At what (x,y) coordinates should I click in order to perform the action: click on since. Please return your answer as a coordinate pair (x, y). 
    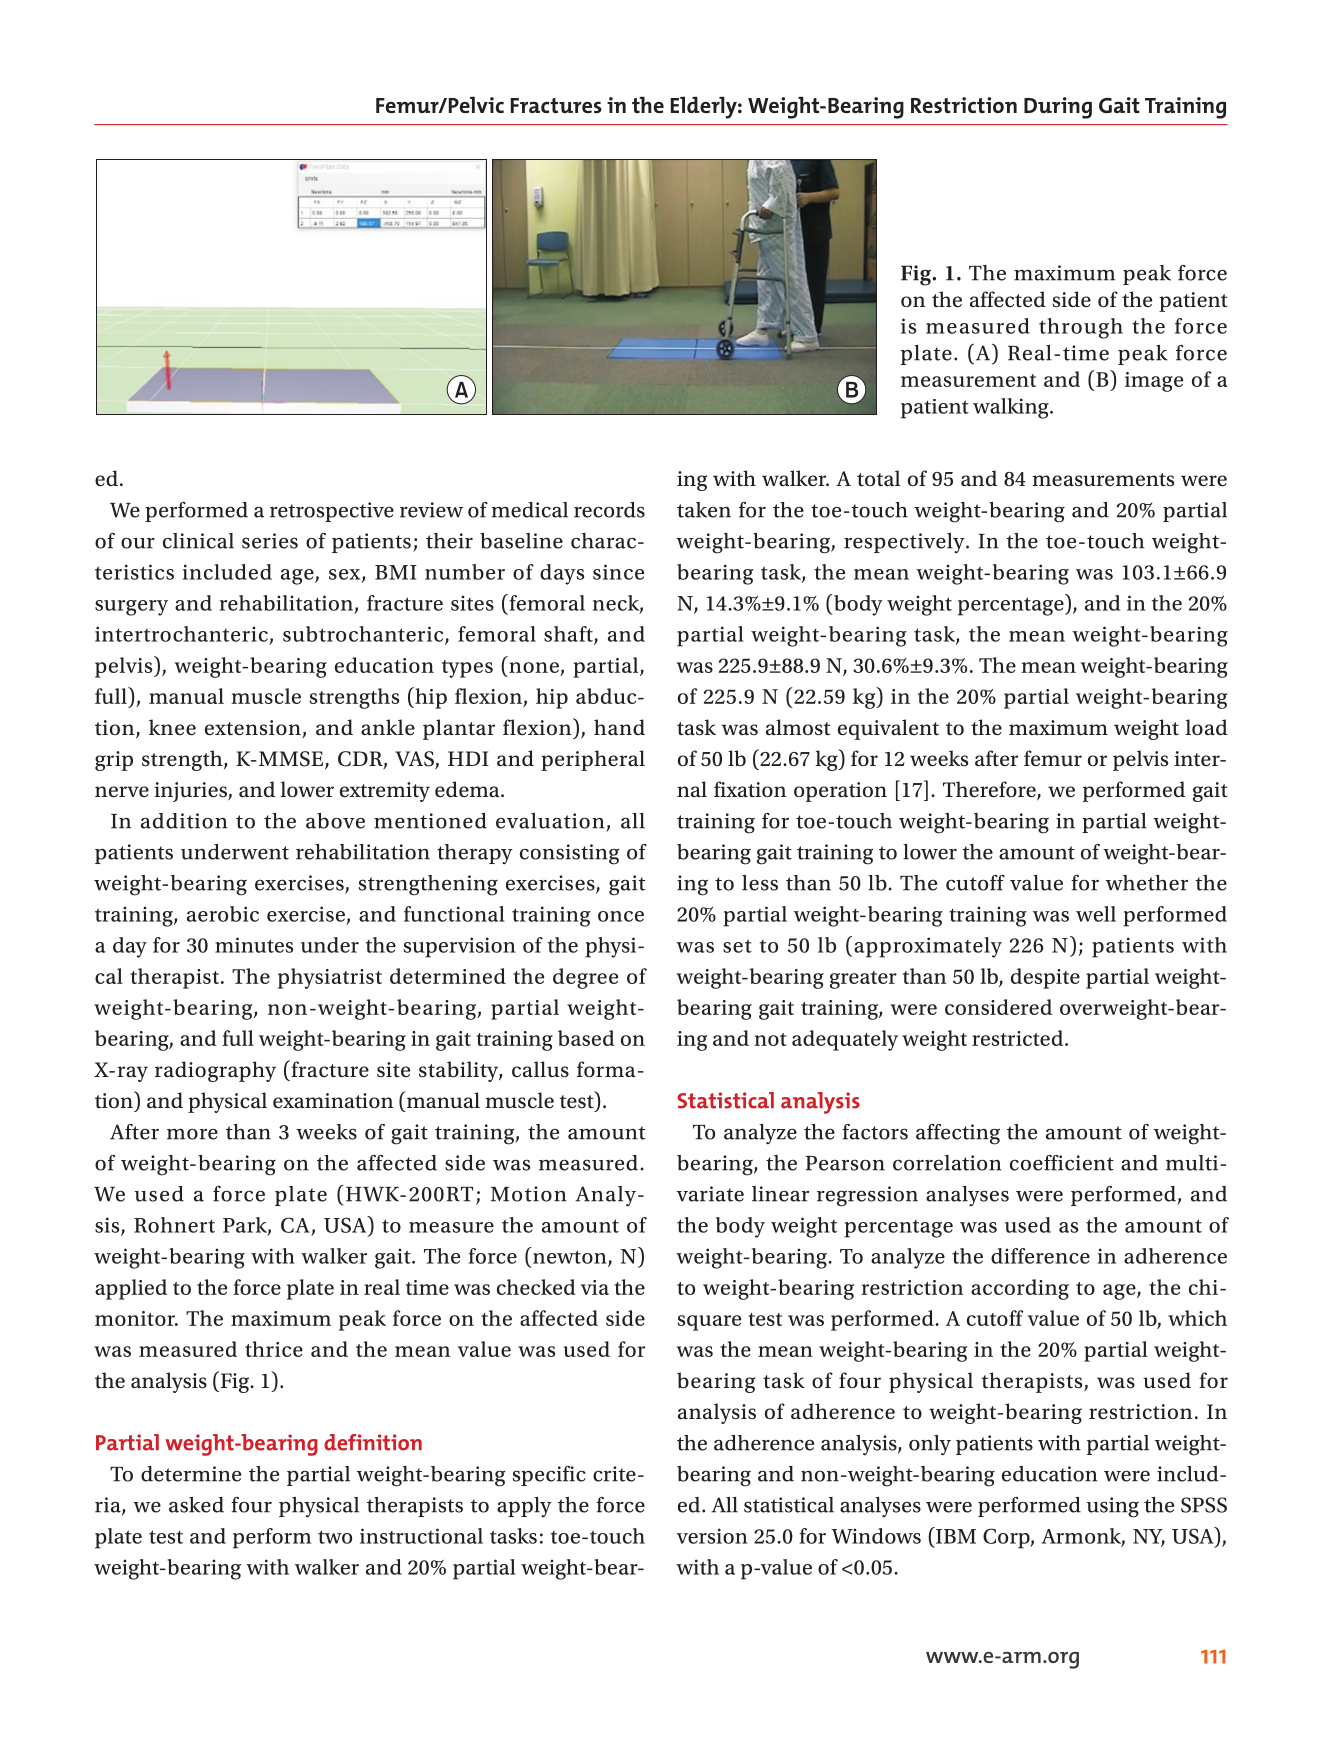
    Looking at the image, I should click on (618, 572).
